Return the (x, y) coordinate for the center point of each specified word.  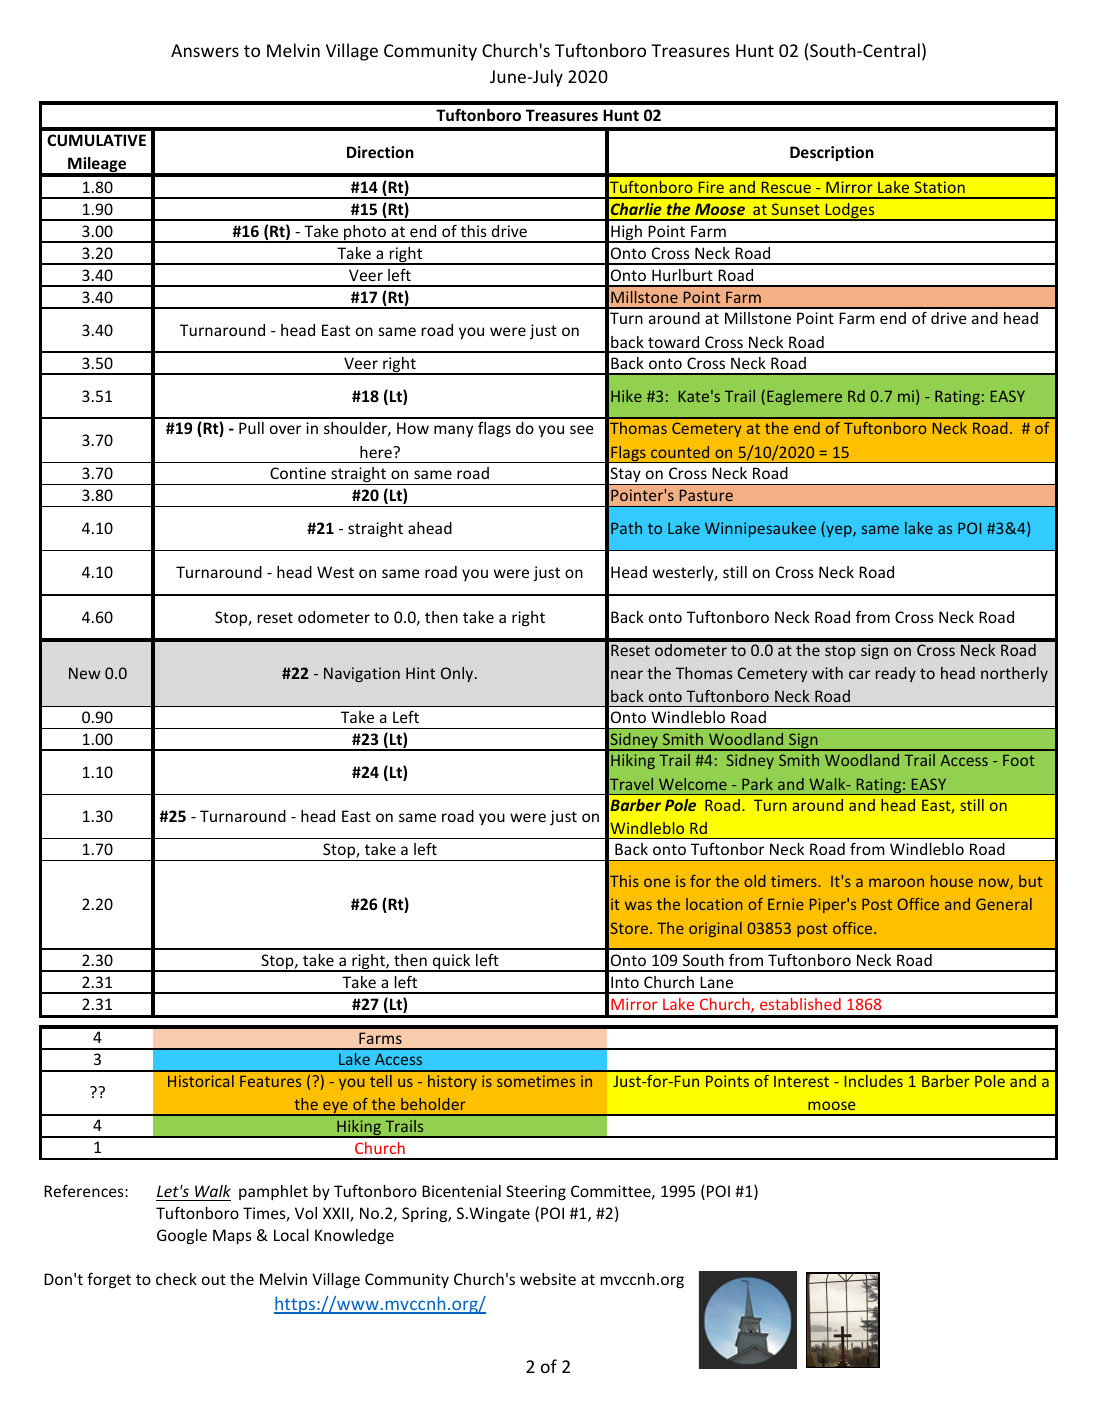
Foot (1018, 760)
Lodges (850, 211)
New (84, 673)
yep (839, 531)
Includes (874, 1081)
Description (832, 153)
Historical (201, 1081)
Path (626, 528)
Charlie (636, 209)
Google (182, 1236)
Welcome (693, 784)
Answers (205, 50)
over (285, 429)
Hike (626, 396)
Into (625, 982)
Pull (251, 428)
